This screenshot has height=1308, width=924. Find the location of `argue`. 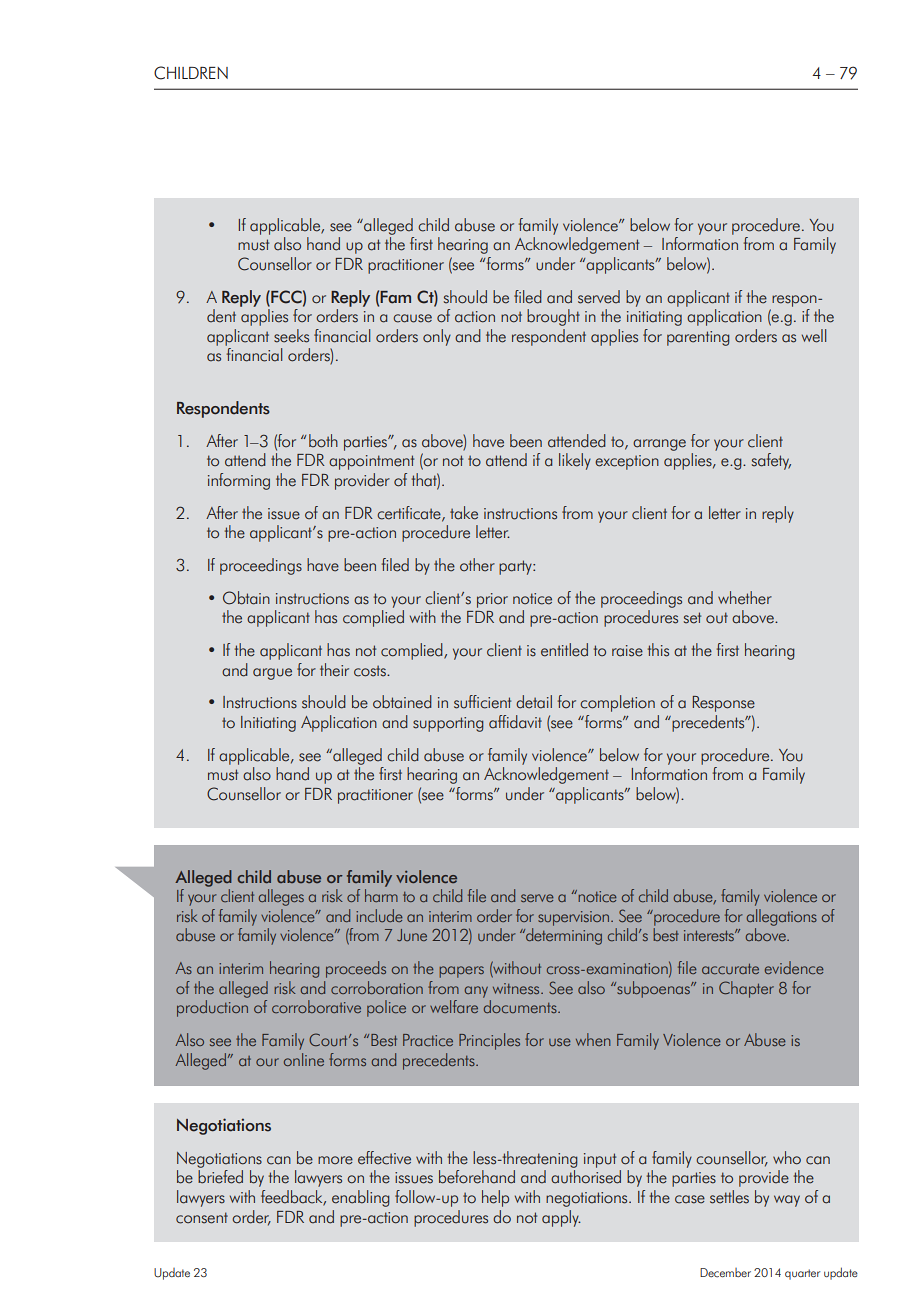

argue is located at coordinates (272, 674).
